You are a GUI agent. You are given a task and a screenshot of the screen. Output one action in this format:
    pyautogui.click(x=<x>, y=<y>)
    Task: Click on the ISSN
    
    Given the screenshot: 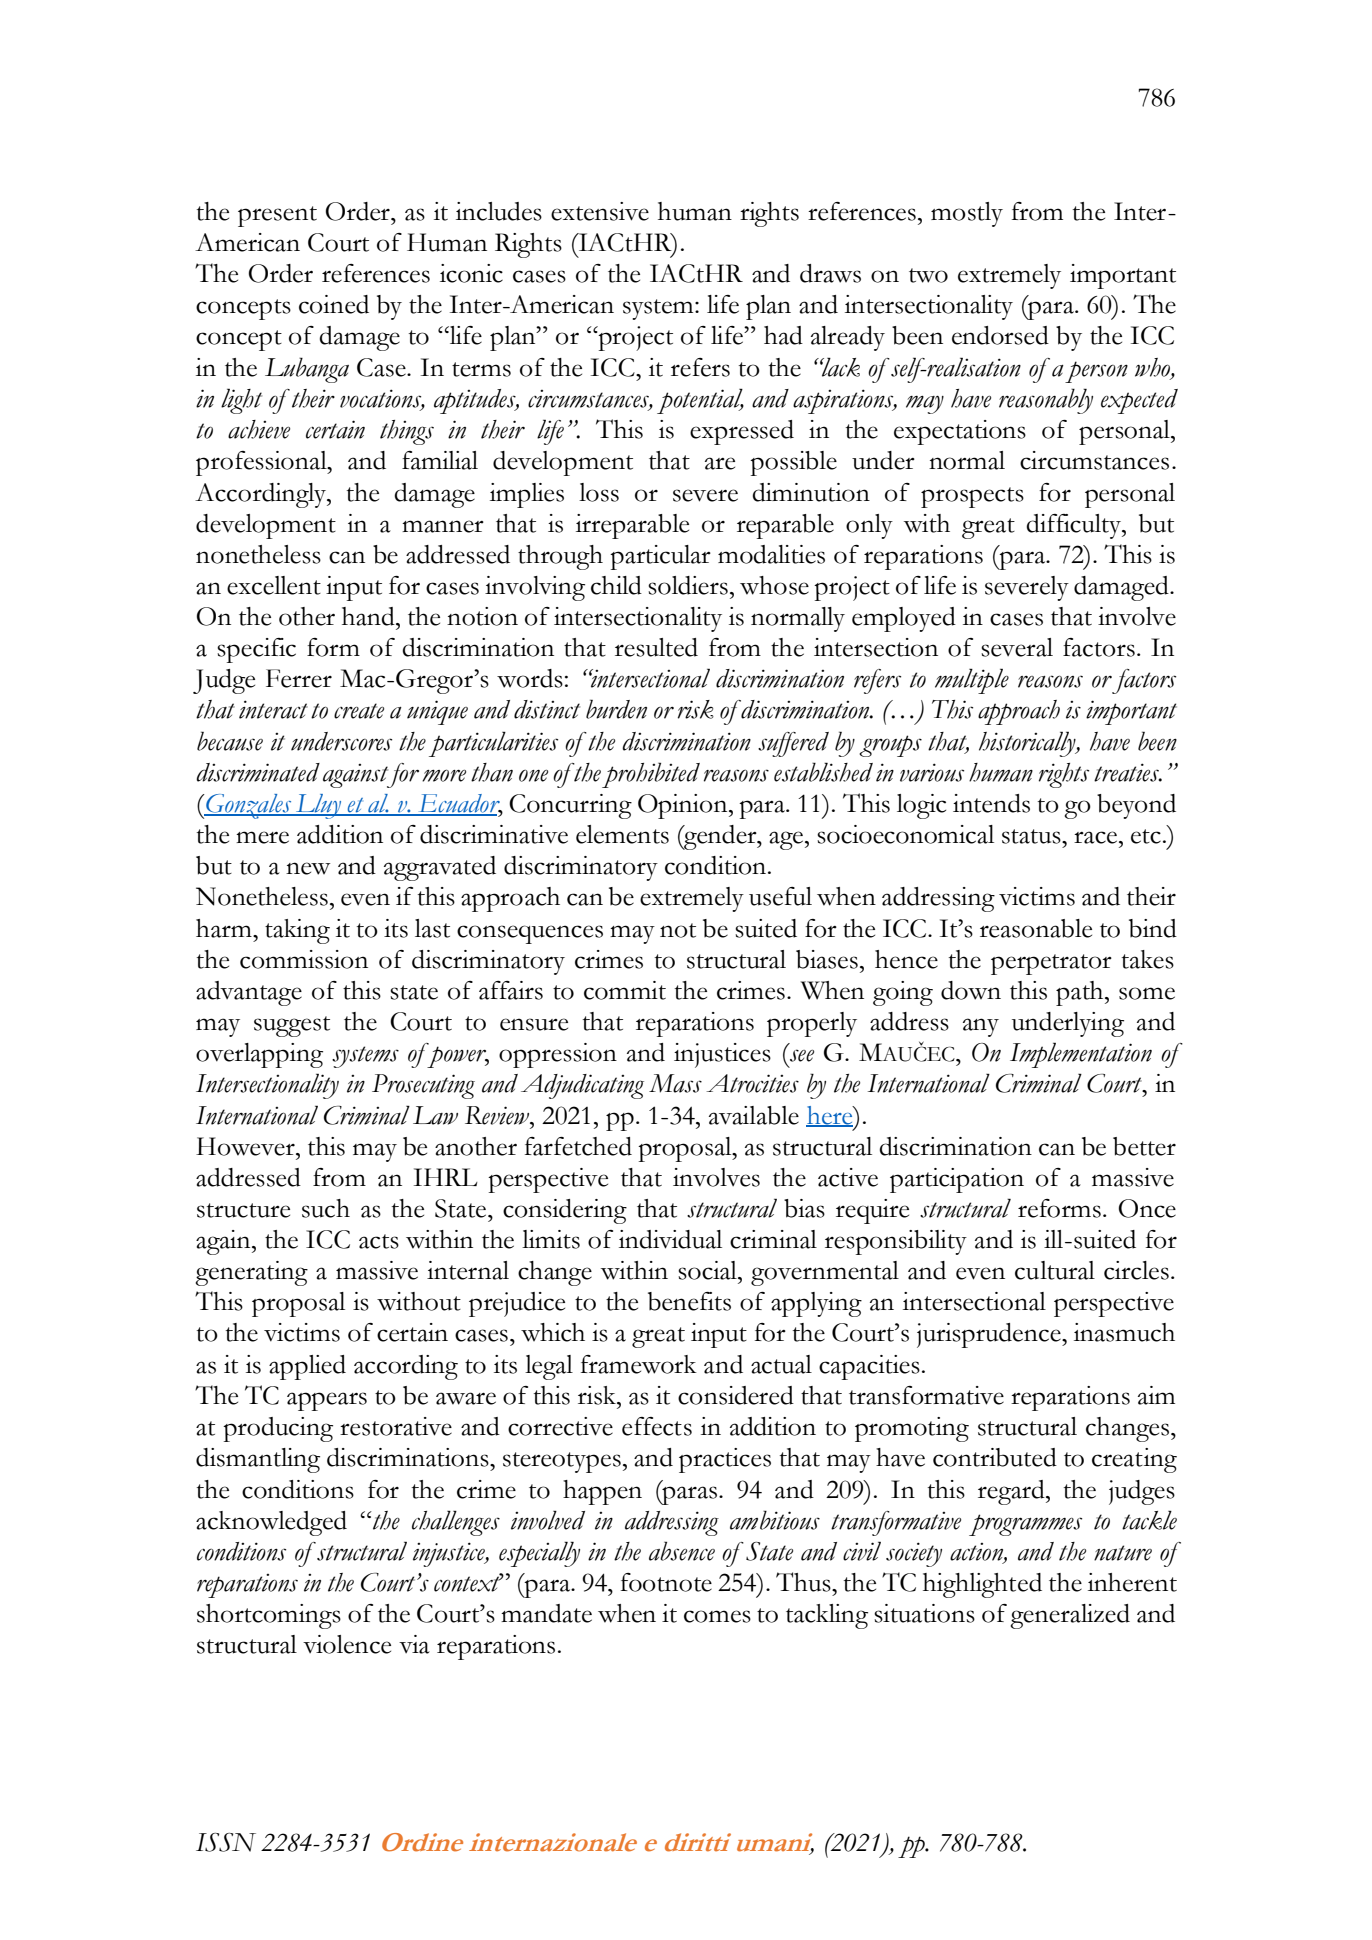 What is the action you would take?
    pyautogui.click(x=226, y=1842)
